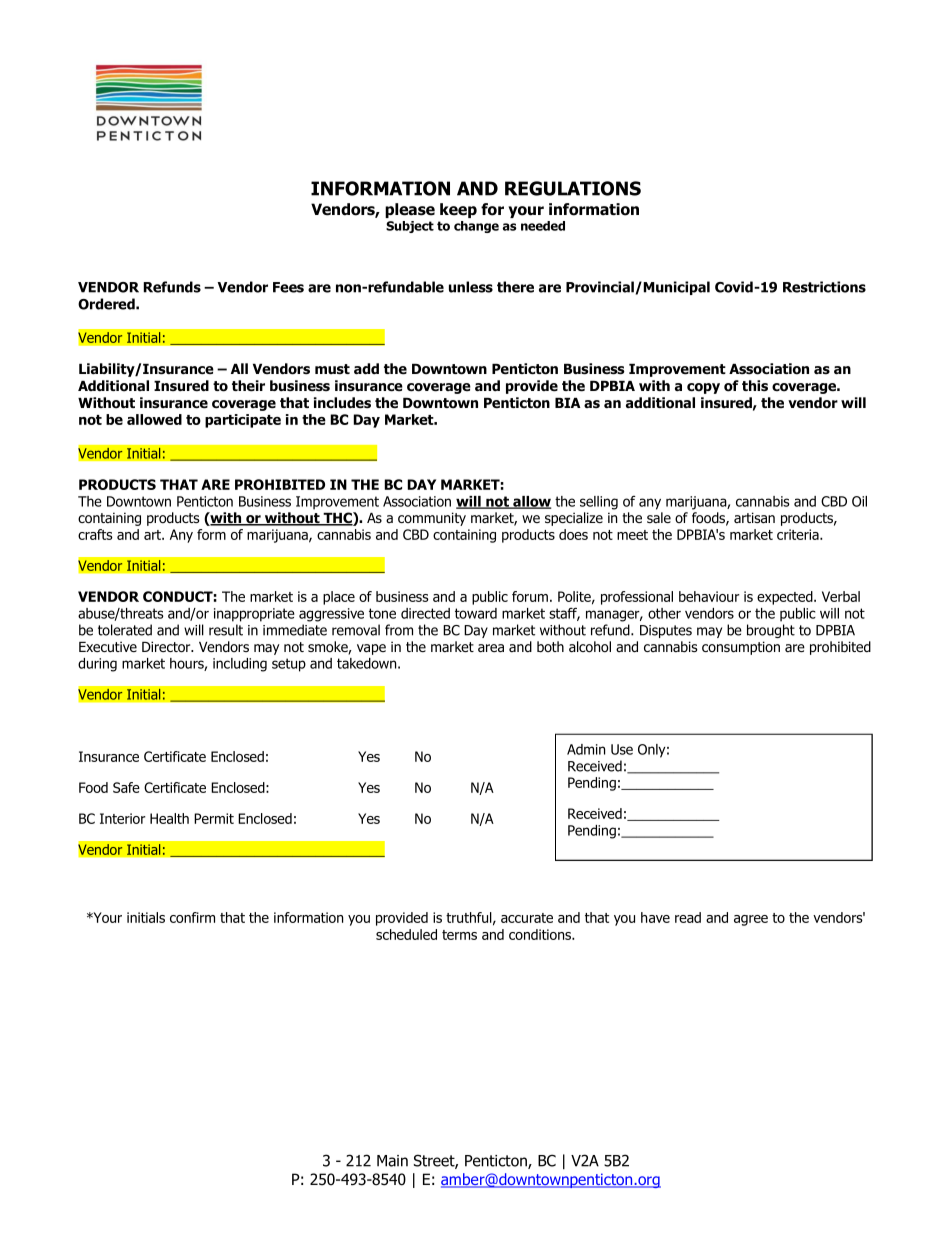 Image resolution: width=952 pixels, height=1233 pixels. What do you see at coordinates (476, 227) in the document?
I see `change` at bounding box center [476, 227].
